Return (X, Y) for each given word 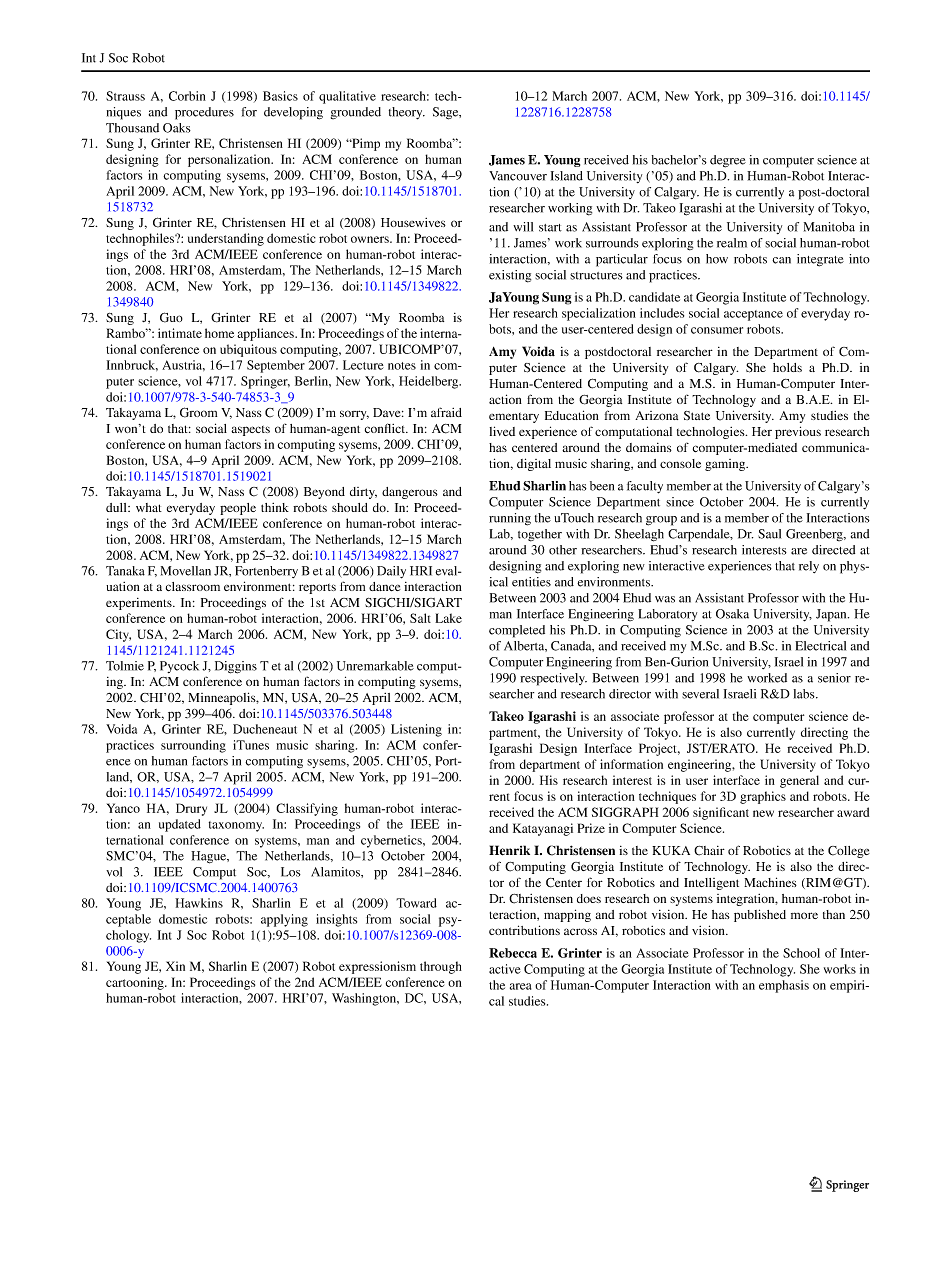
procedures (204, 113)
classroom (193, 586)
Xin (175, 966)
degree (728, 161)
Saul (769, 534)
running (510, 519)
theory (407, 113)
